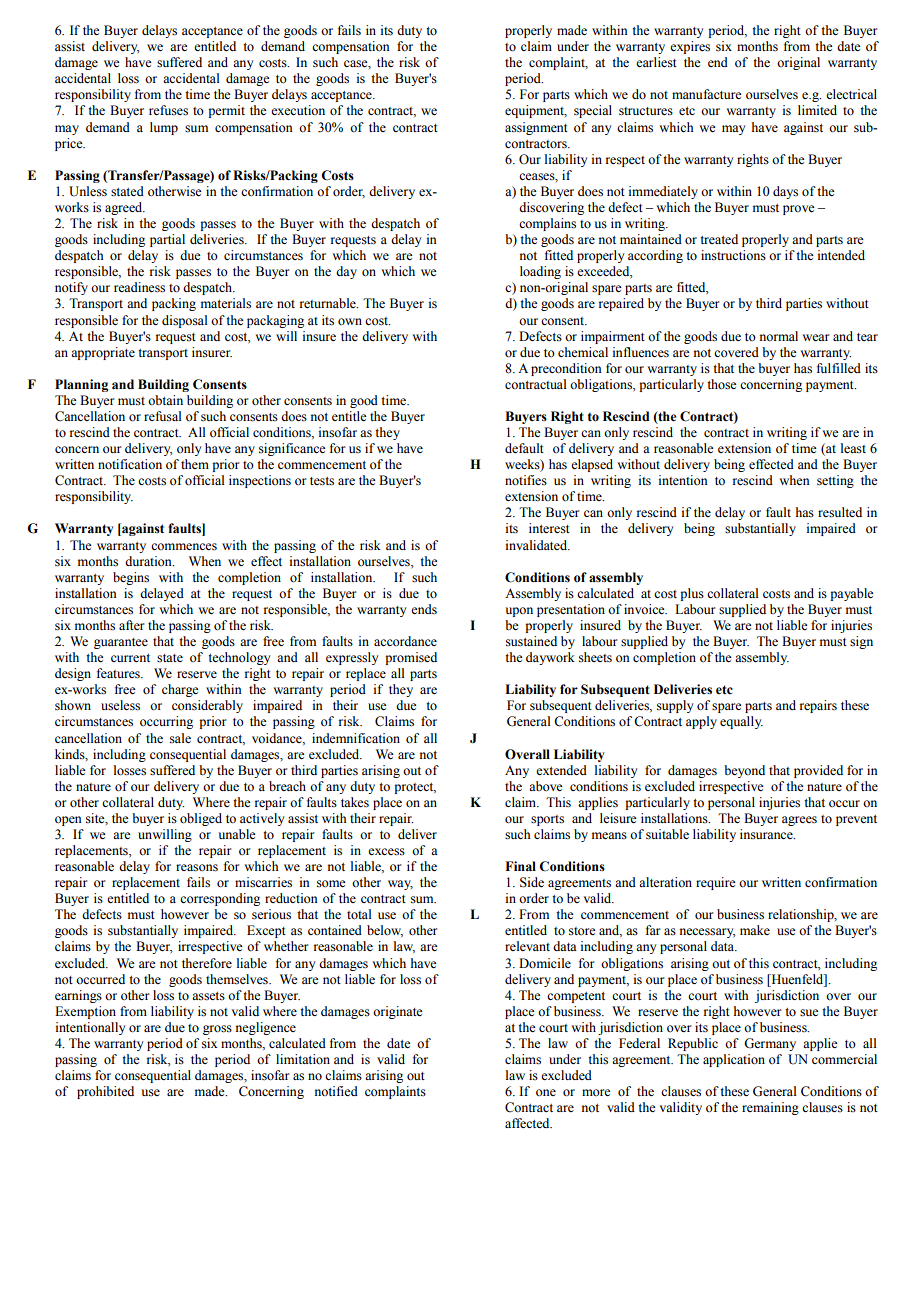 Image resolution: width=924 pixels, height=1308 pixels. What do you see at coordinates (197, 868) in the screenshot?
I see `reasons` at bounding box center [197, 868].
